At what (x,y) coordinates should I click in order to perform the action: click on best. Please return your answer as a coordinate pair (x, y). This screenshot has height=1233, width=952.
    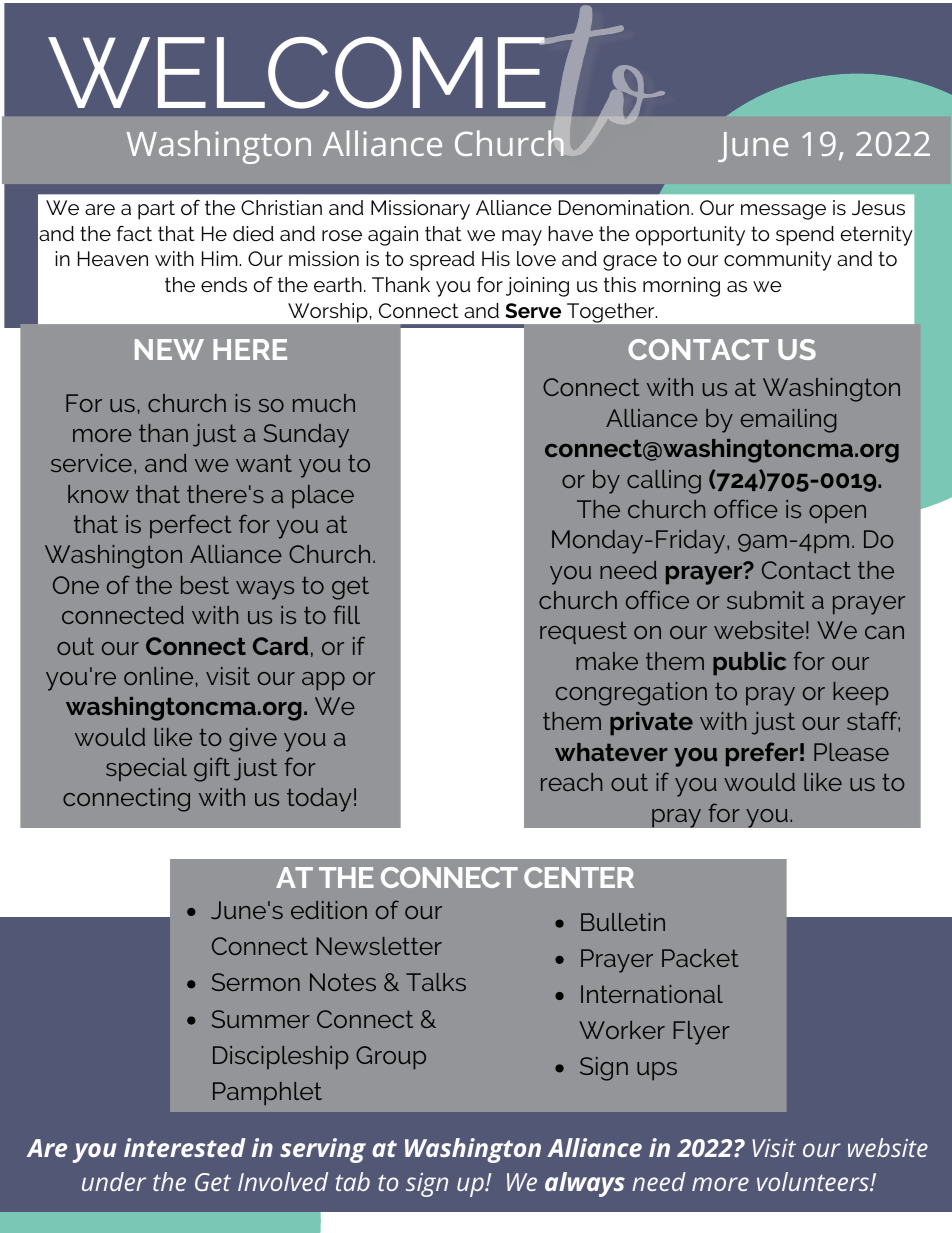
    Looking at the image, I should click on (205, 585).
